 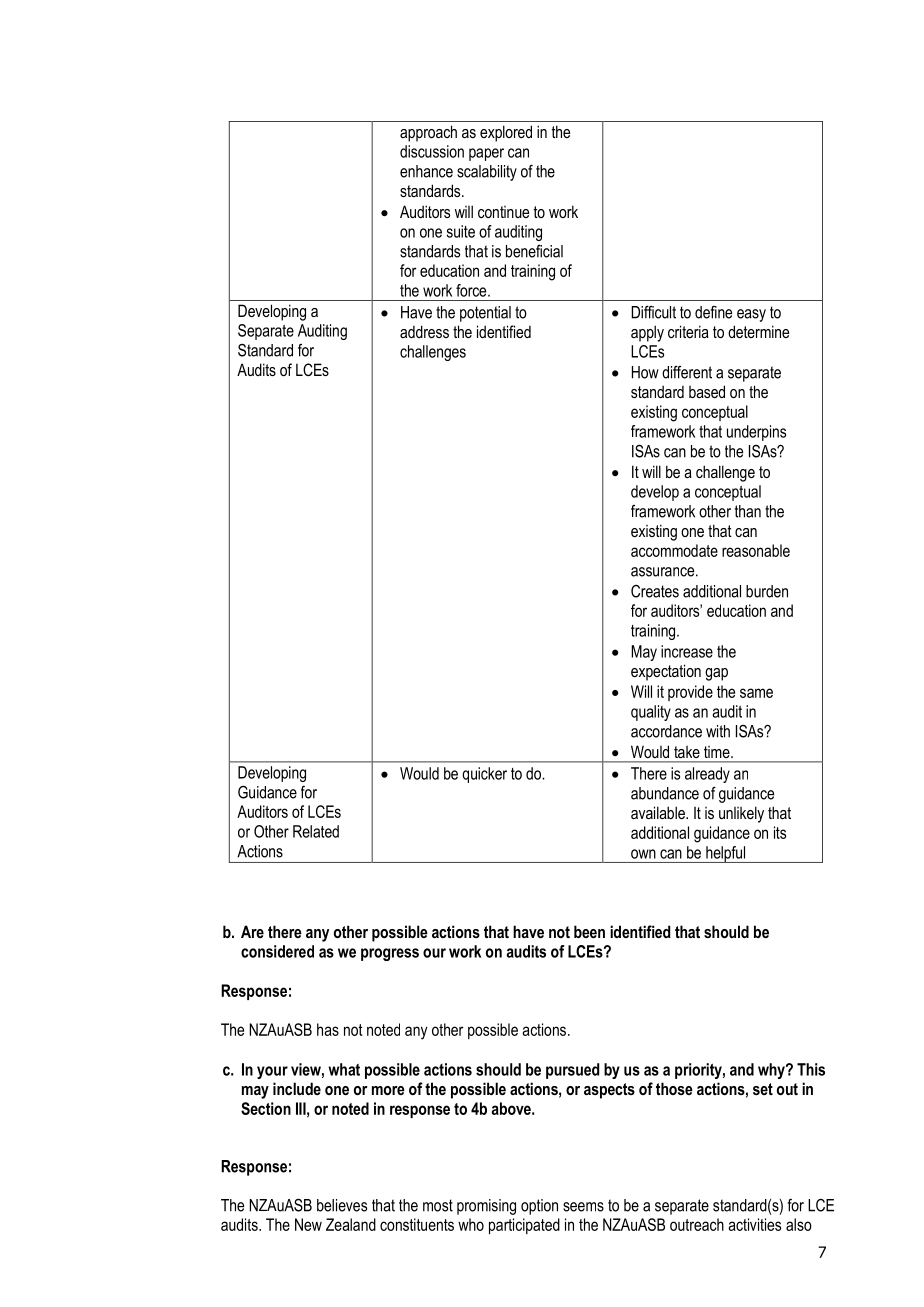 What do you see at coordinates (726, 854) in the image?
I see `helpful` at bounding box center [726, 854].
